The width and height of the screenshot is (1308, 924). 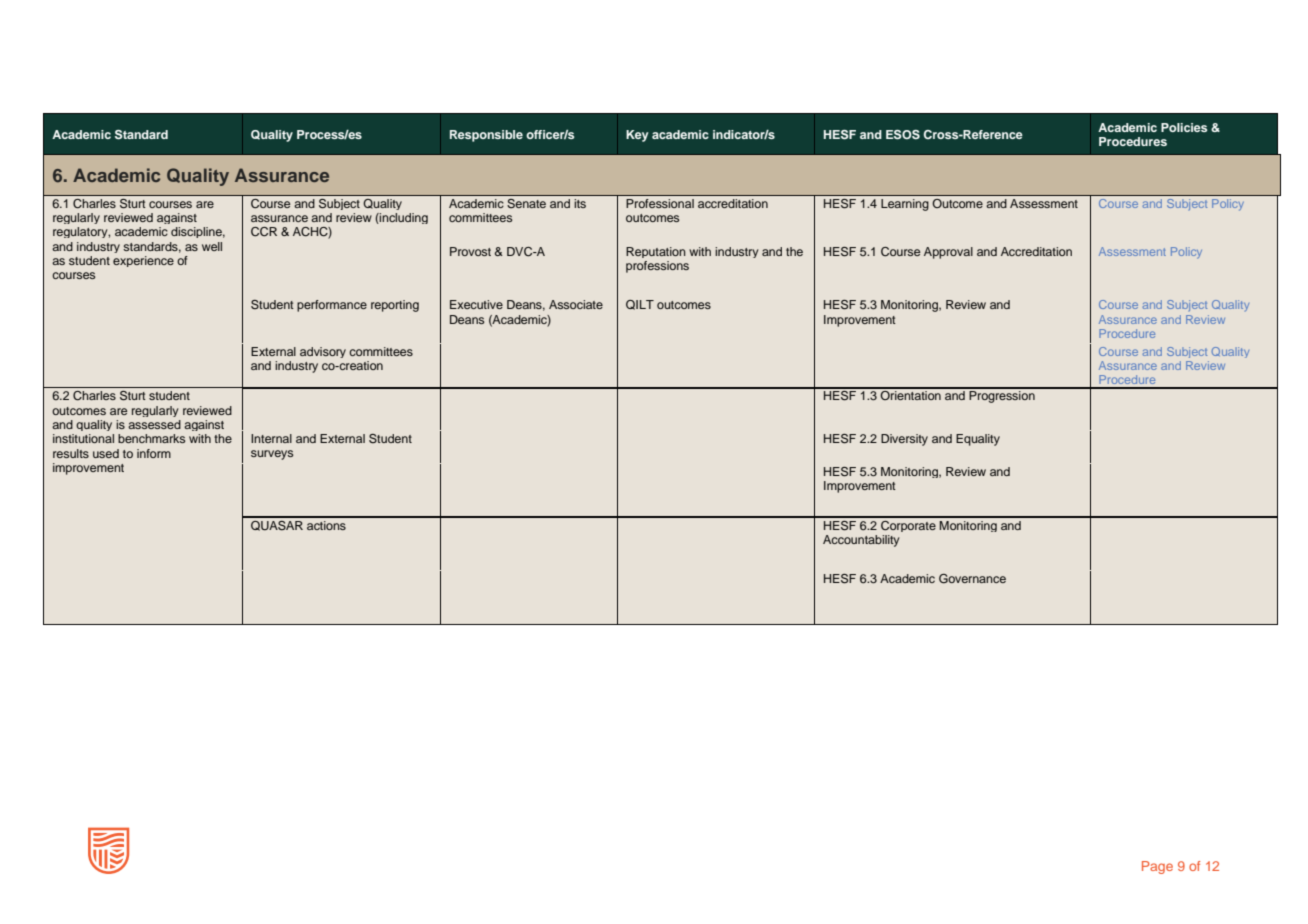 I want to click on assessed, so click(x=154, y=424).
